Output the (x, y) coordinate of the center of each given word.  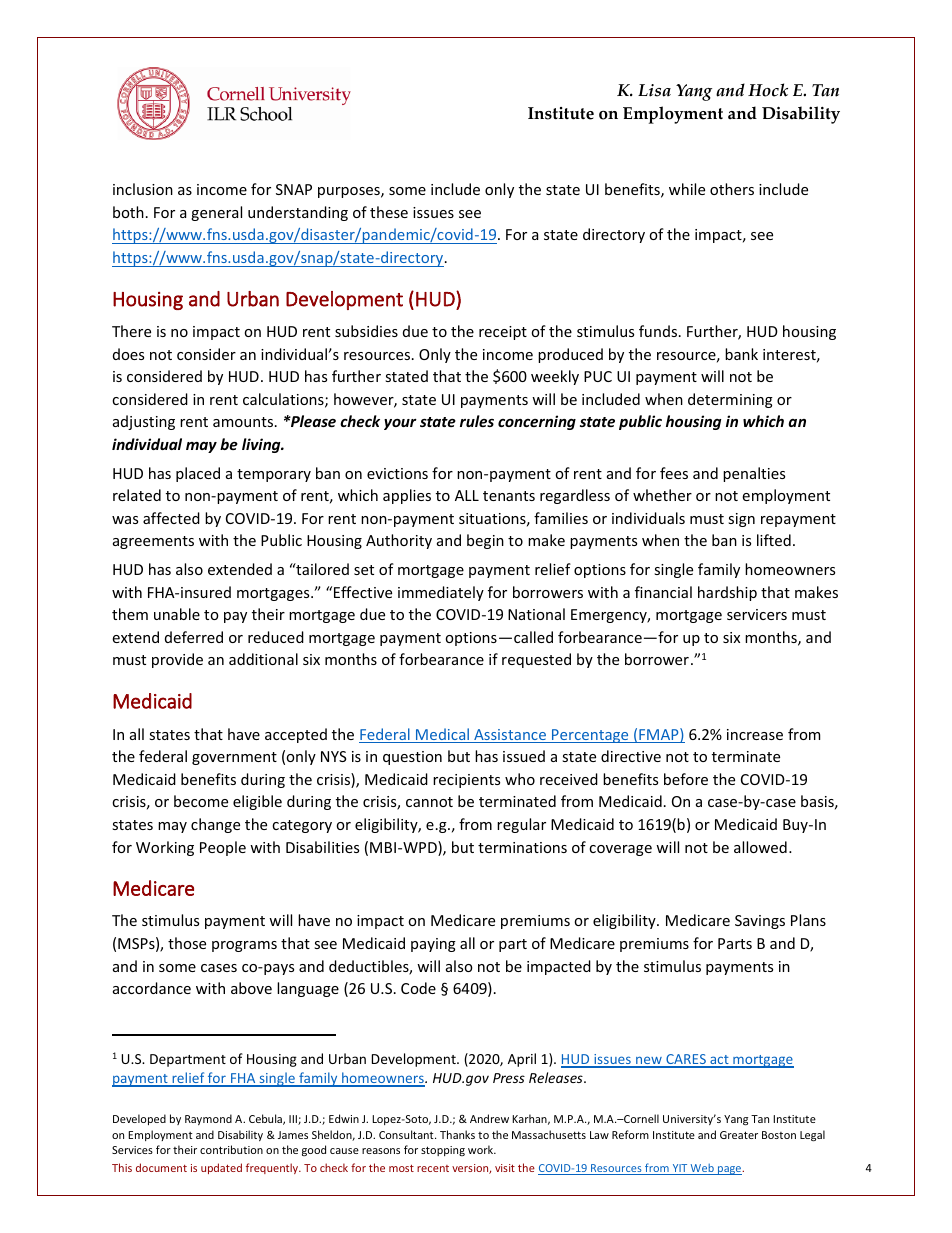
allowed (760, 847)
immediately (441, 593)
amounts (244, 422)
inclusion (143, 189)
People (223, 848)
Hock (768, 90)
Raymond (208, 1119)
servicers (757, 614)
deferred (194, 637)
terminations (522, 847)
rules (477, 421)
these (389, 212)
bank (741, 354)
